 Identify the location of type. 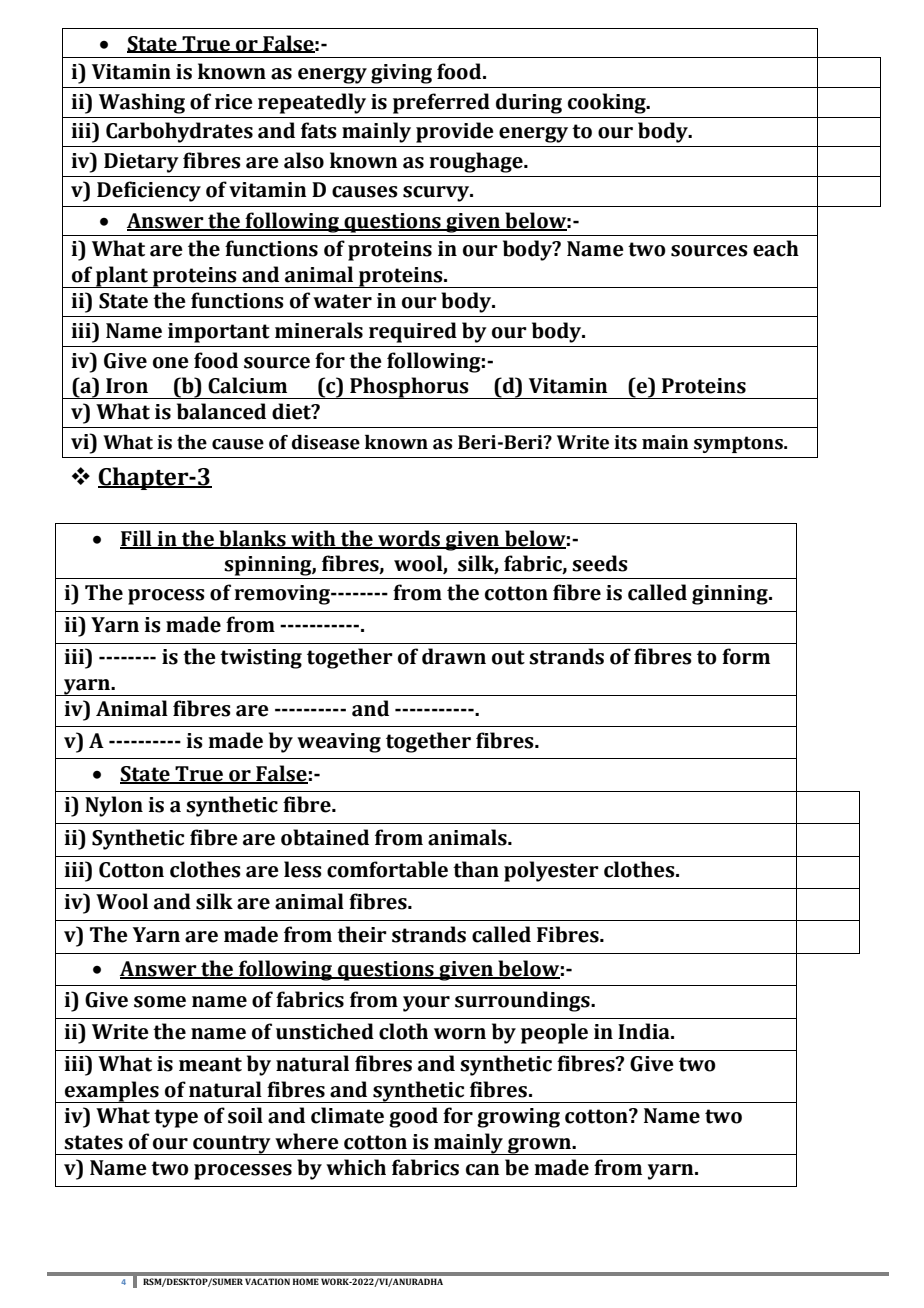
(176, 1118).
